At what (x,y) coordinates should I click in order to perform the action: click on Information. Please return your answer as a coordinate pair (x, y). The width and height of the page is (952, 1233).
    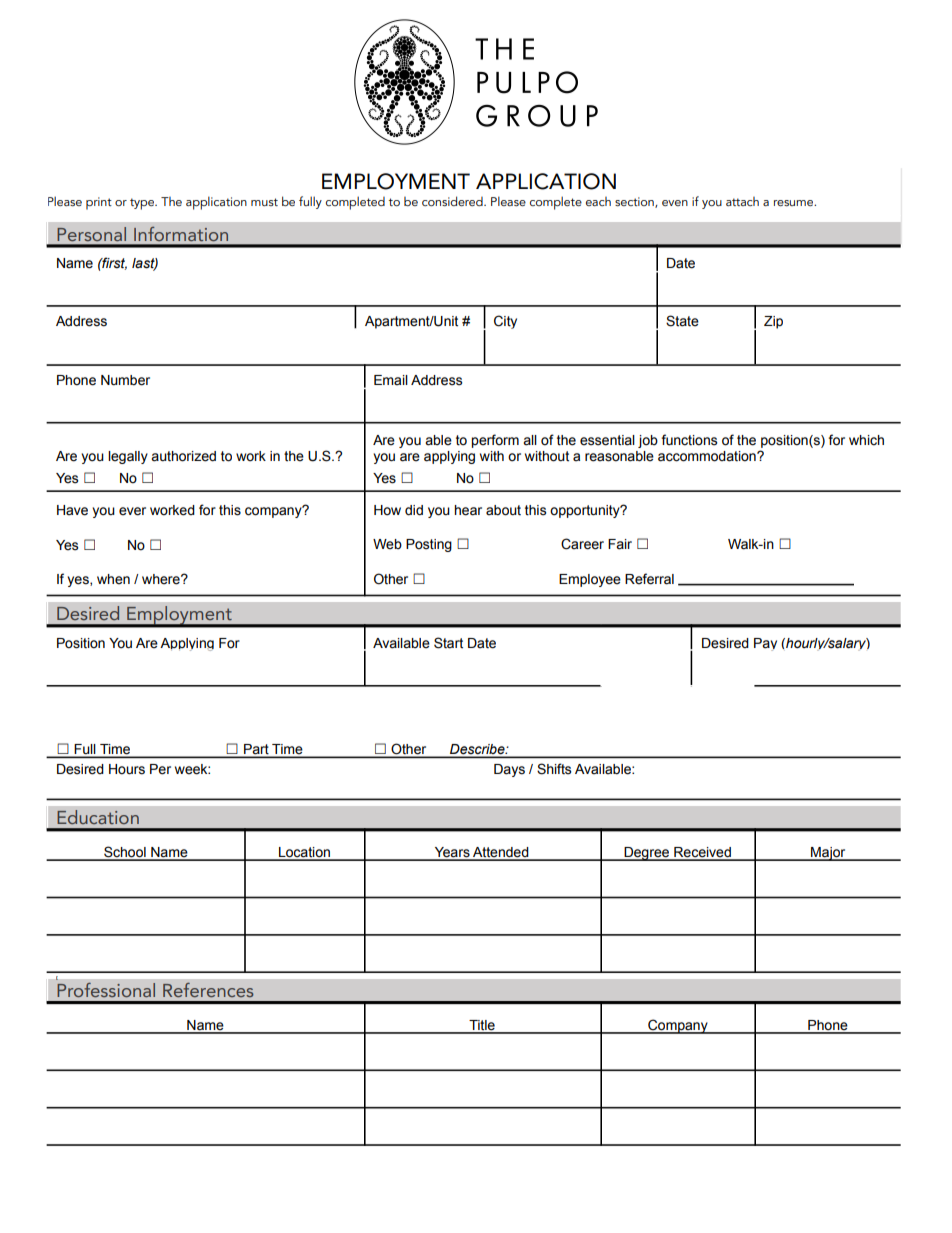
    Looking at the image, I should click on (181, 234).
